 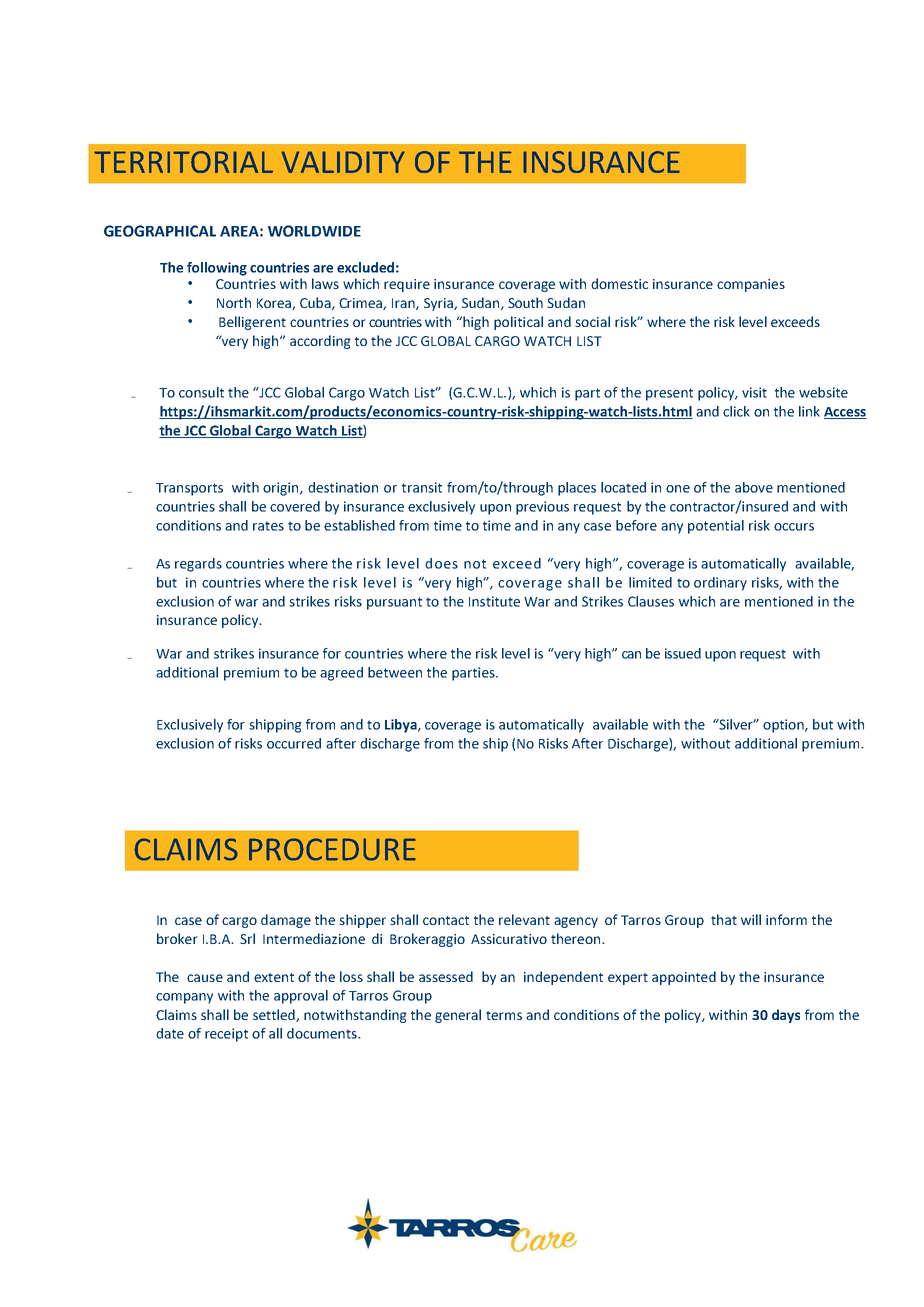 What do you see at coordinates (183, 162) in the document?
I see `TERRITORIAL` at bounding box center [183, 162].
